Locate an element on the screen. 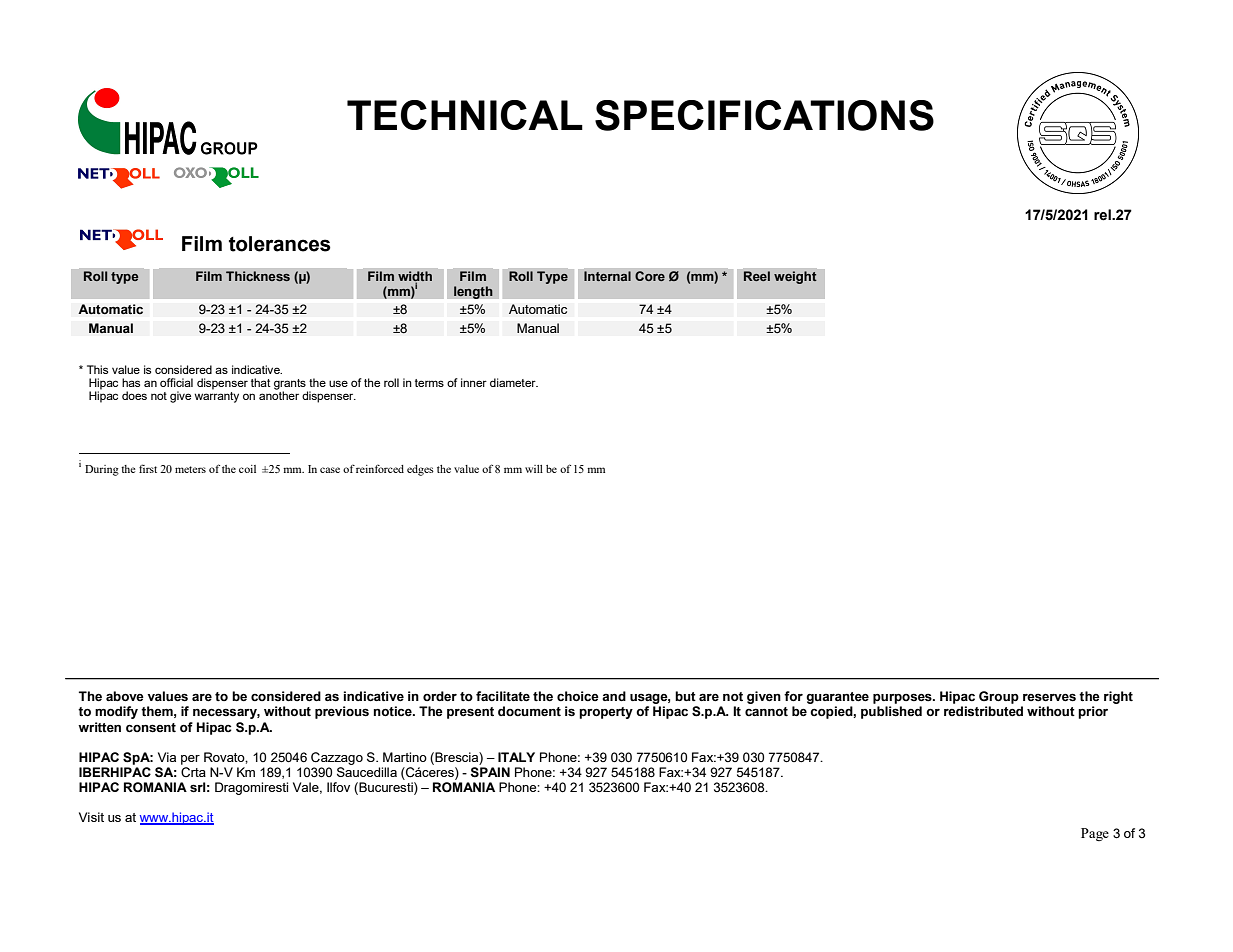 The image size is (1233, 952). Visit is located at coordinates (91, 817).
